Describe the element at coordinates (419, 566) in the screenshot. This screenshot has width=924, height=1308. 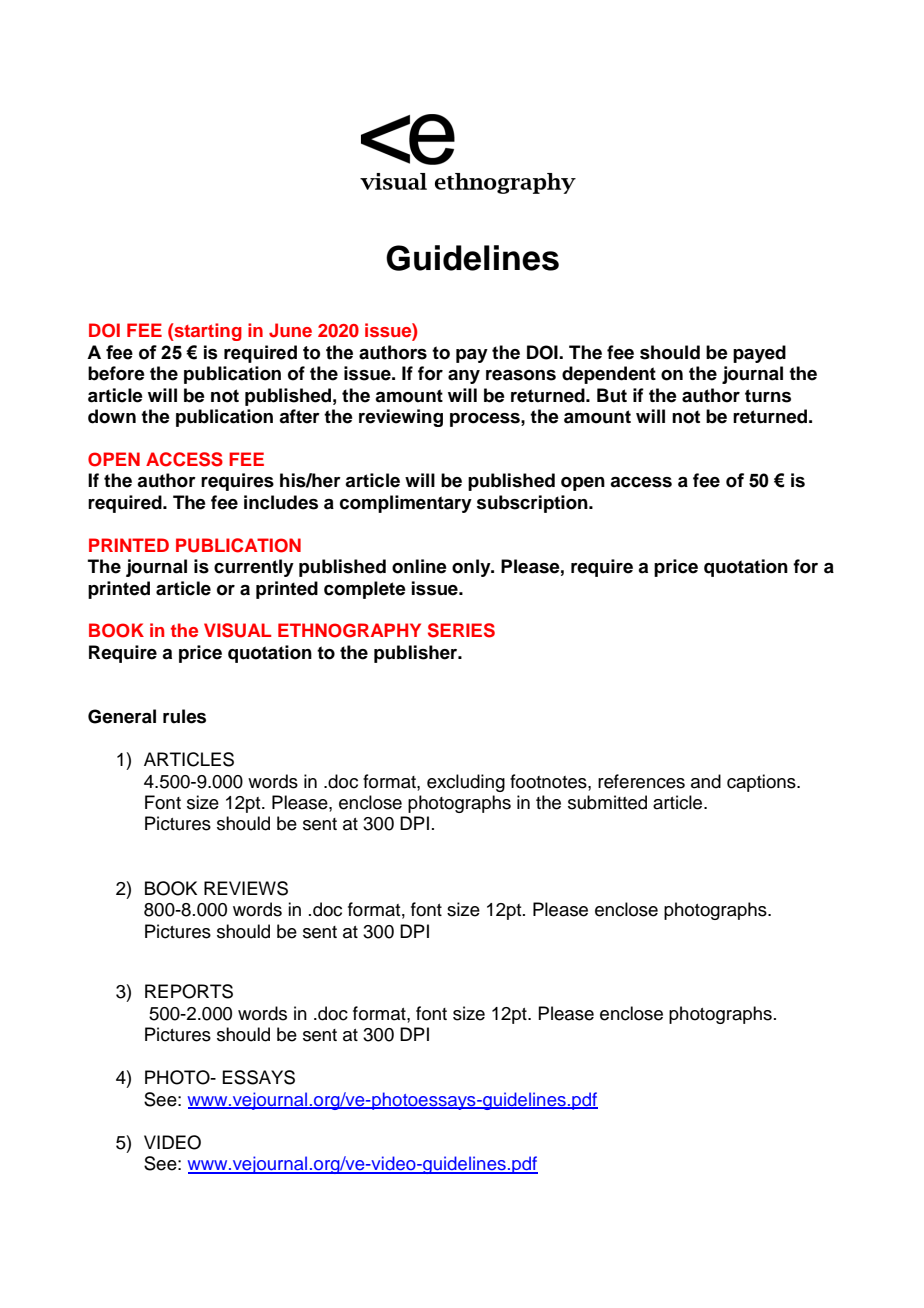
I see `online` at that location.
